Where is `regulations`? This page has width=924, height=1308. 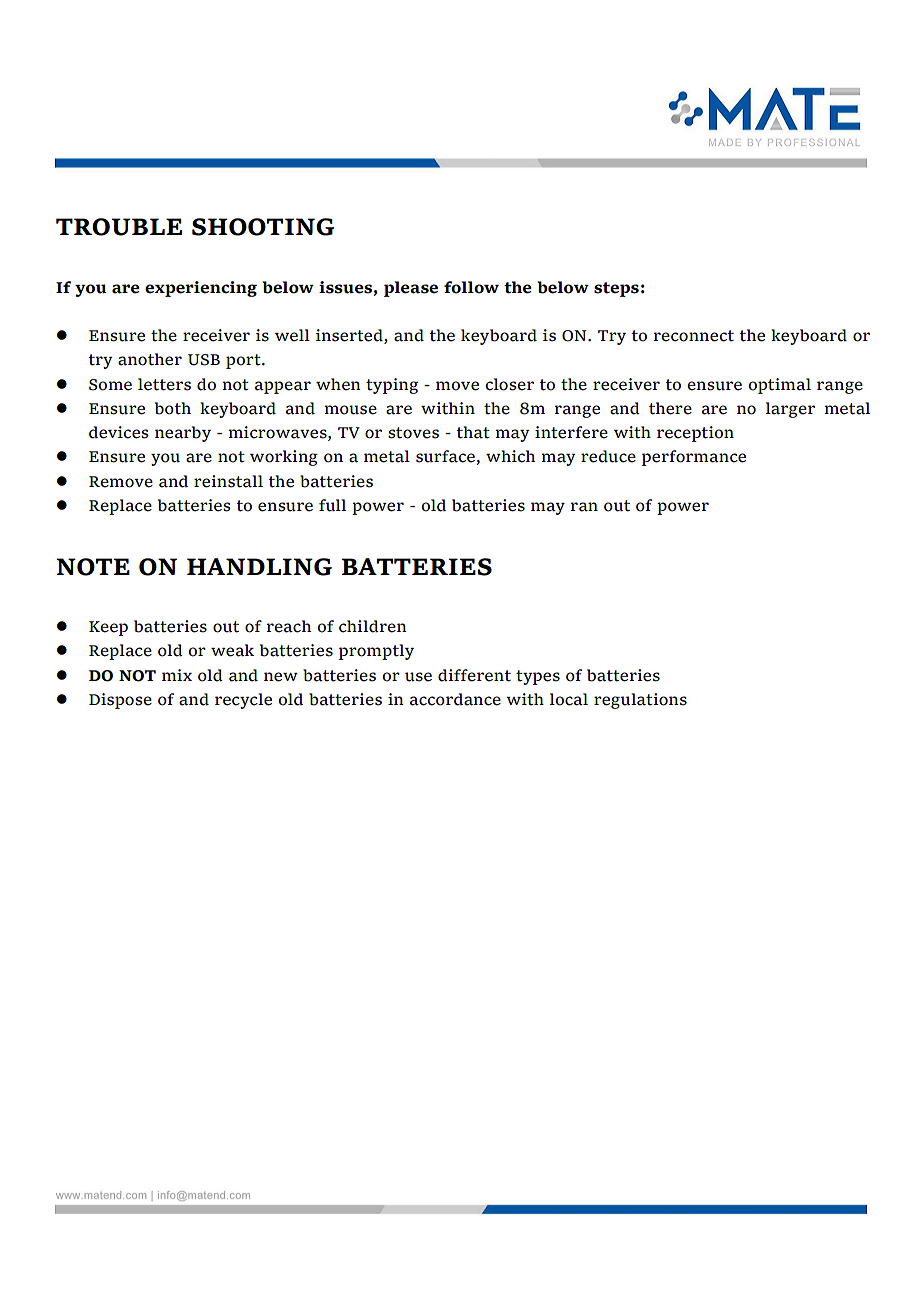 regulations is located at coordinates (640, 701).
